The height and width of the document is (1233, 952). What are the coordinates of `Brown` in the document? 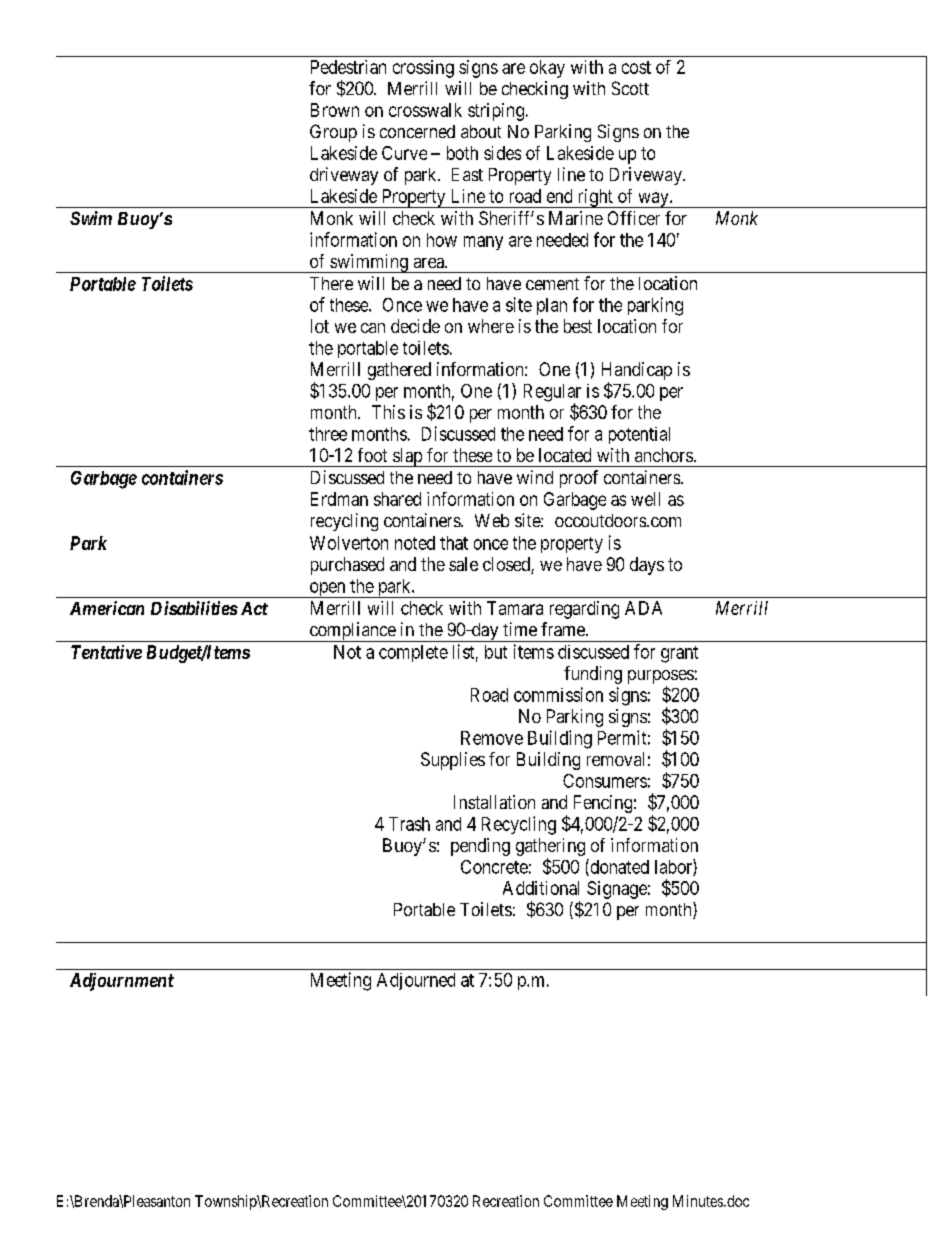 It's located at (335, 110).
